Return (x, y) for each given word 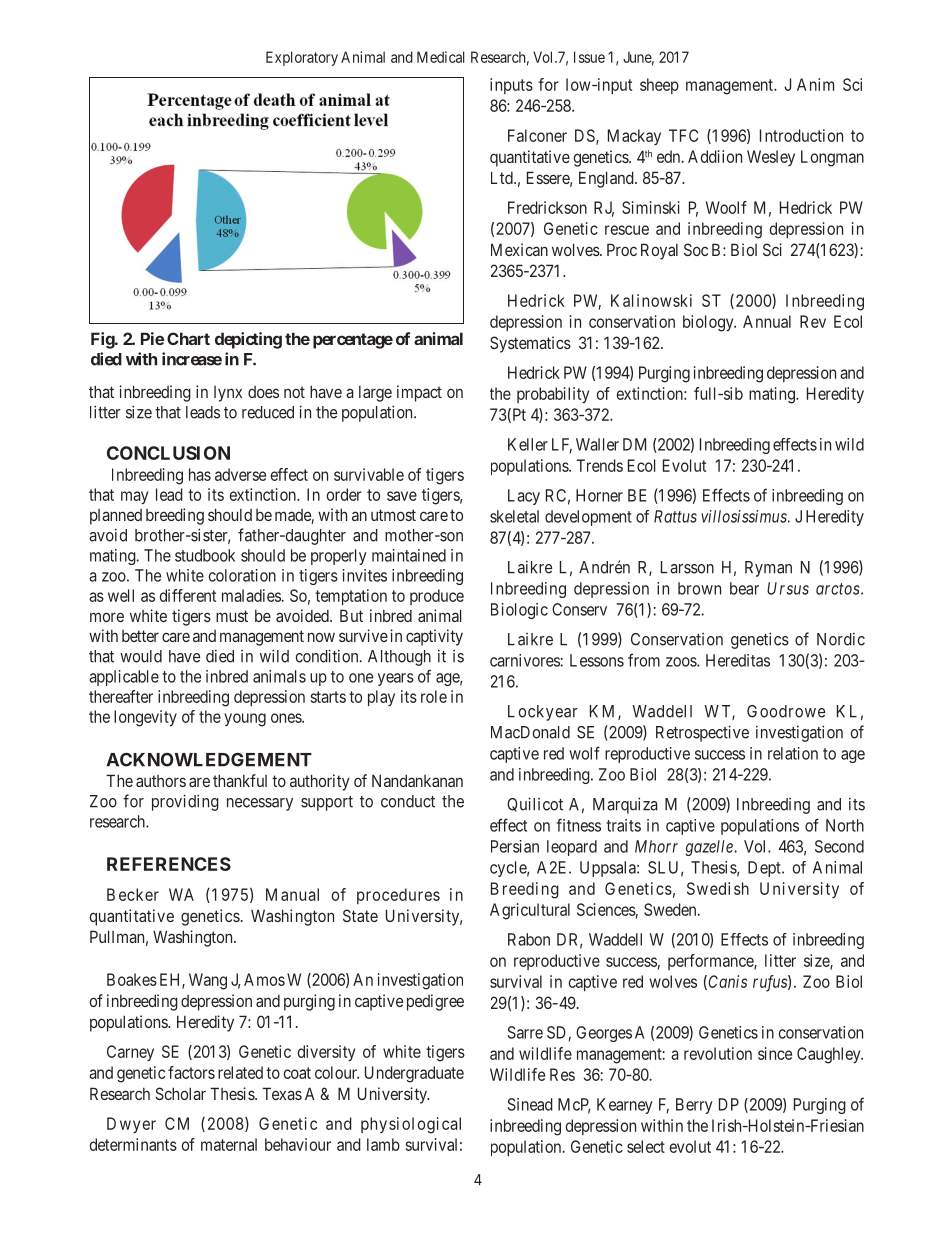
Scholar (180, 1093)
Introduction (801, 135)
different (188, 595)
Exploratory (302, 58)
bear (744, 588)
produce (437, 597)
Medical (441, 57)
